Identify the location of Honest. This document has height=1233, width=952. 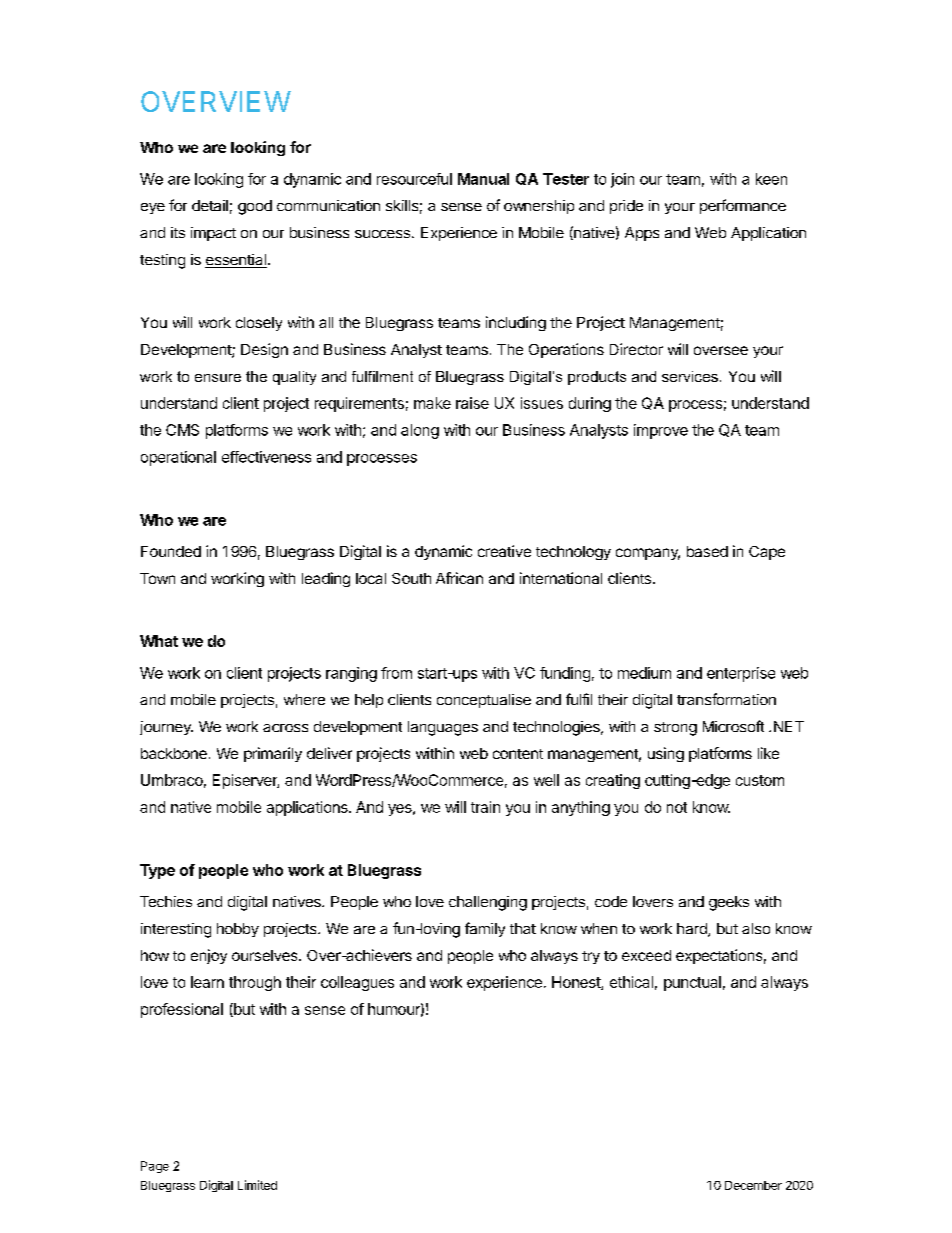
(577, 983).
